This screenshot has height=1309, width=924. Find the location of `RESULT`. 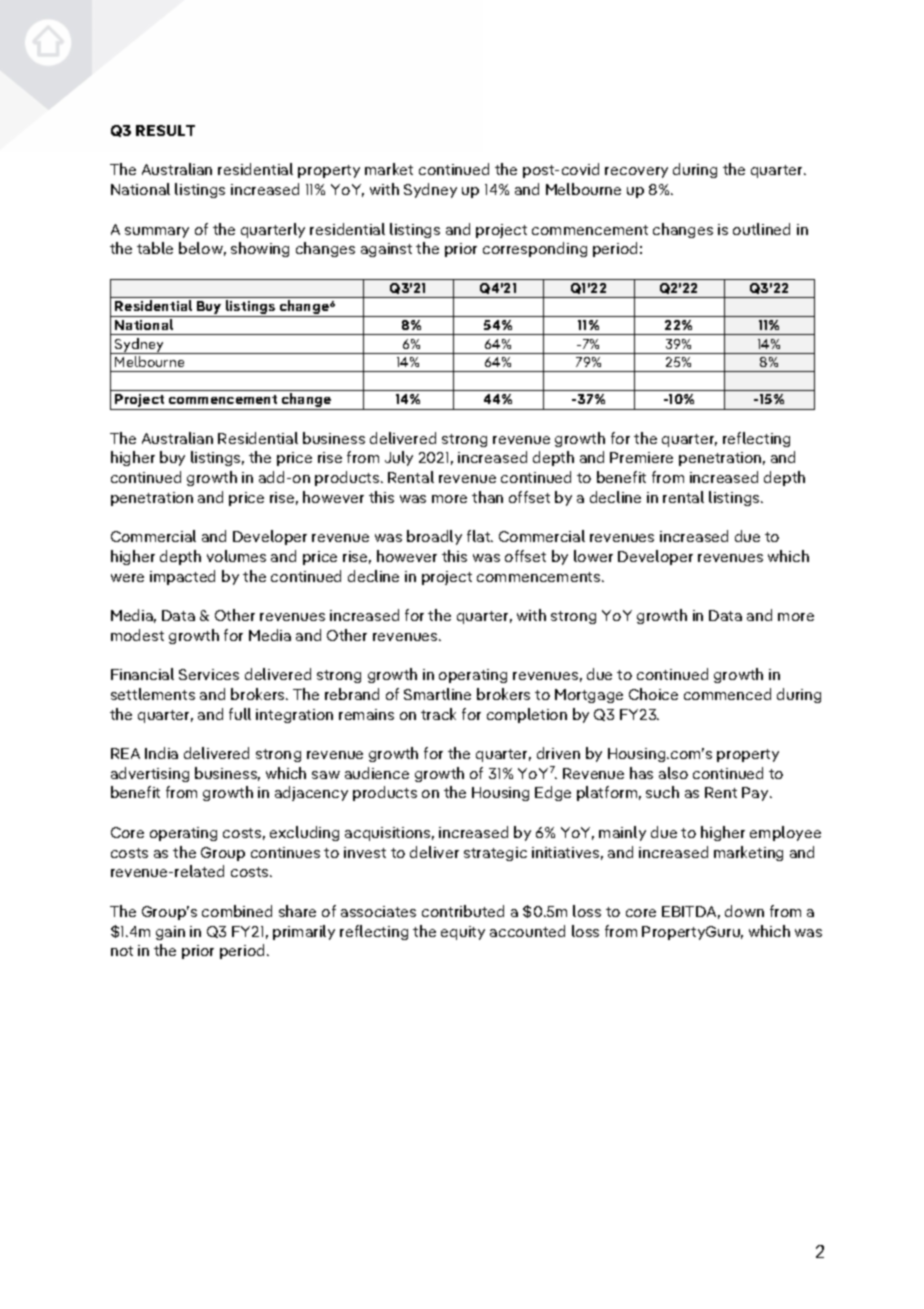

RESULT is located at coordinates (165, 130).
